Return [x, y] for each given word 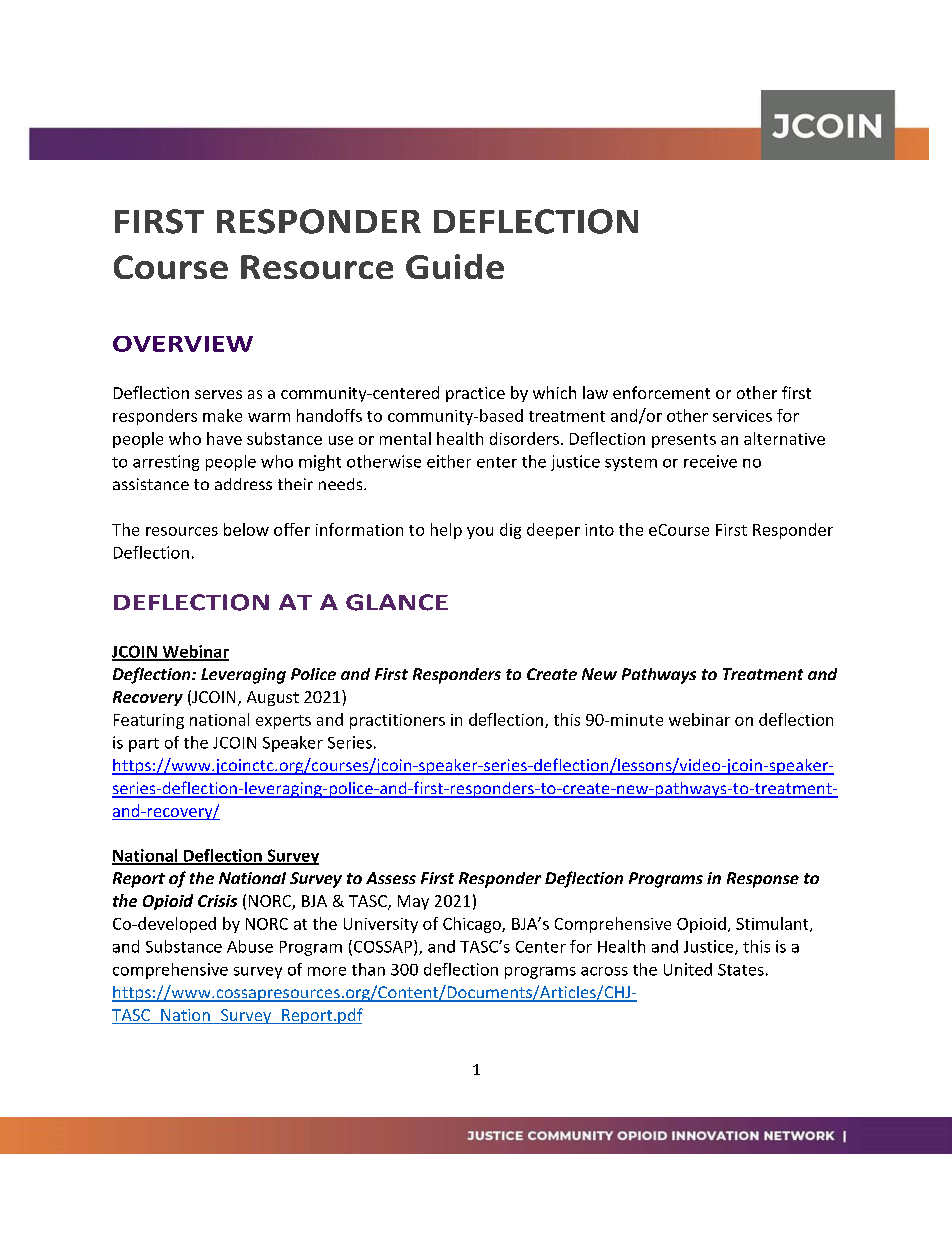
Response [763, 880]
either [449, 461]
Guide [455, 266]
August [273, 698]
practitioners [397, 721]
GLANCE [397, 602]
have [224, 438]
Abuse [250, 946]
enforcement [661, 392]
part [144, 745]
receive [710, 461]
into [599, 530]
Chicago [473, 925]
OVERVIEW [183, 344]
